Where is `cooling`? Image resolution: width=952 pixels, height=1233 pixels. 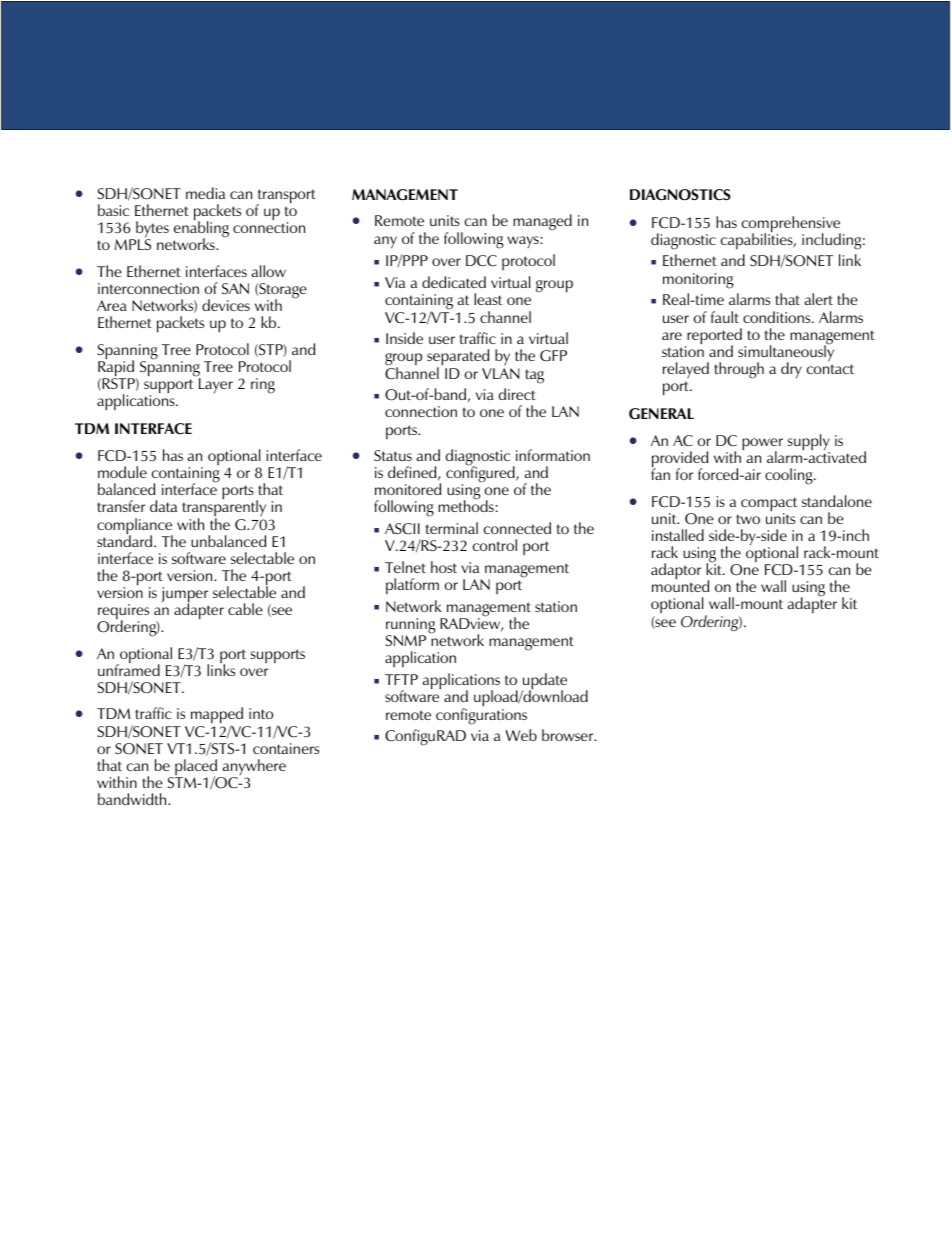 cooling is located at coordinates (790, 476).
